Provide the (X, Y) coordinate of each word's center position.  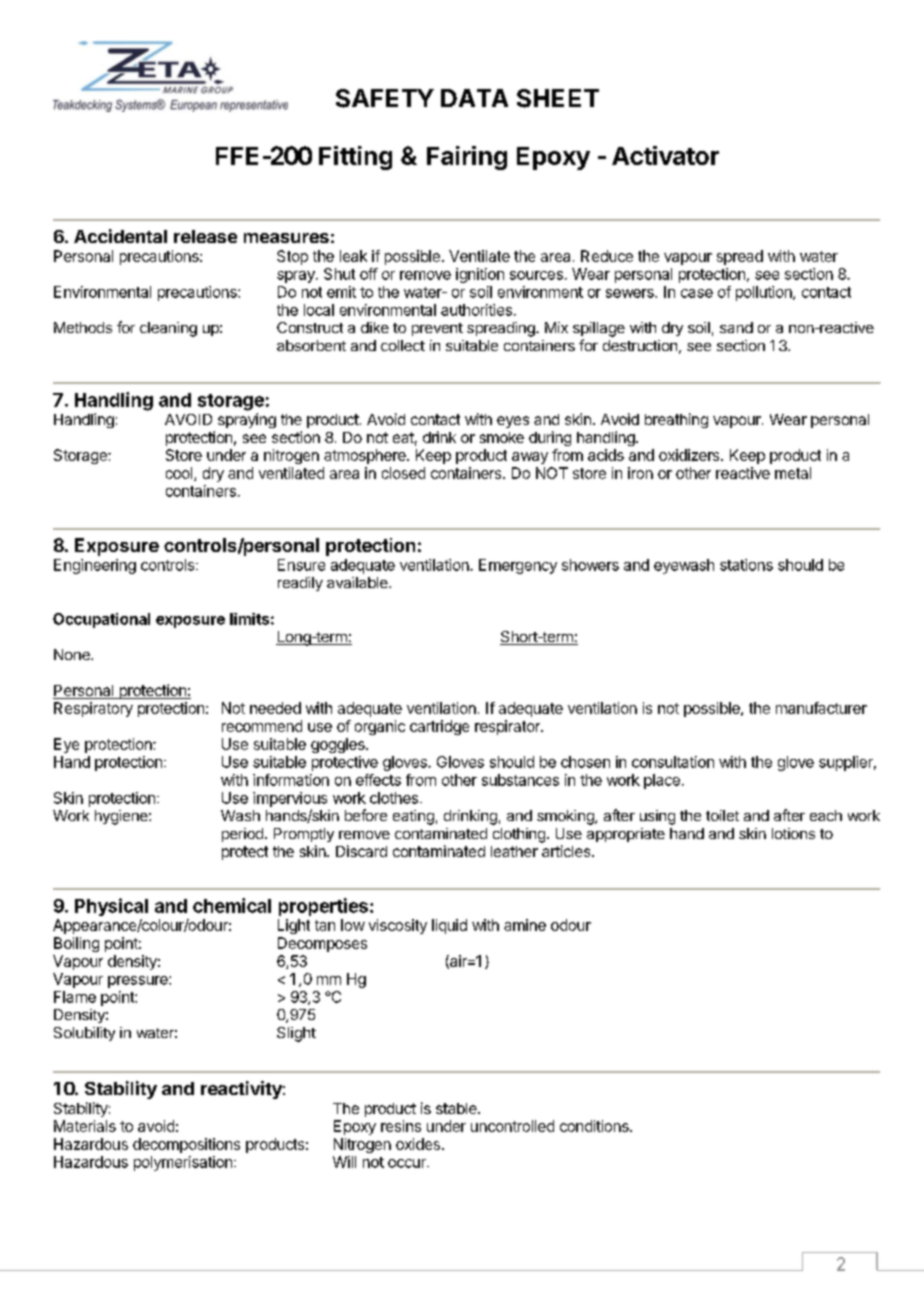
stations (746, 565)
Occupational (101, 620)
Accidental (120, 236)
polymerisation (183, 1163)
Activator (665, 155)
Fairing (467, 158)
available (358, 582)
